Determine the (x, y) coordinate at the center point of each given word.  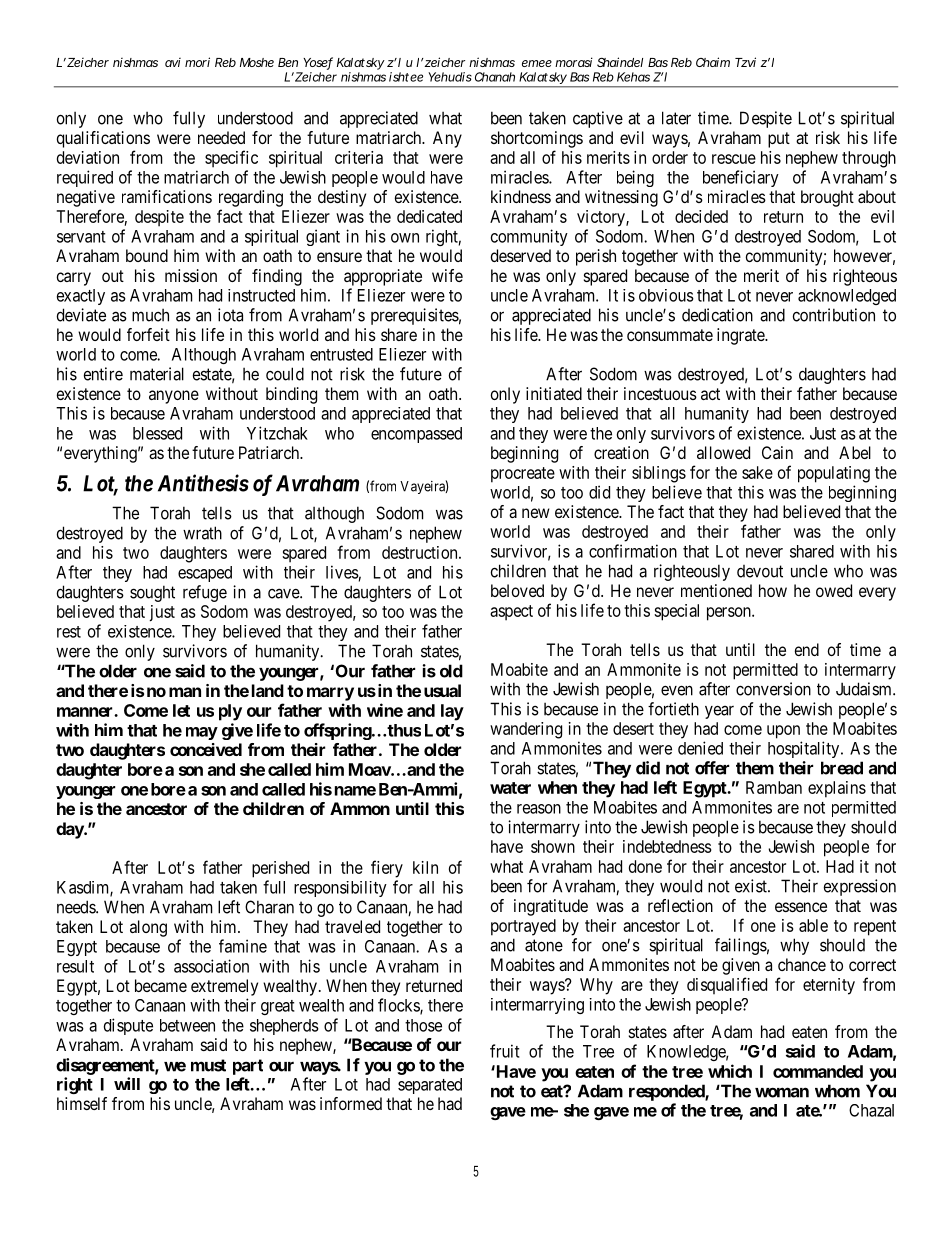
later (676, 118)
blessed (157, 433)
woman (782, 1092)
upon (783, 732)
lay (452, 712)
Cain (777, 452)
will (127, 1083)
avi (173, 62)
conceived (206, 749)
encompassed (416, 435)
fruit (505, 1051)
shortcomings (537, 139)
